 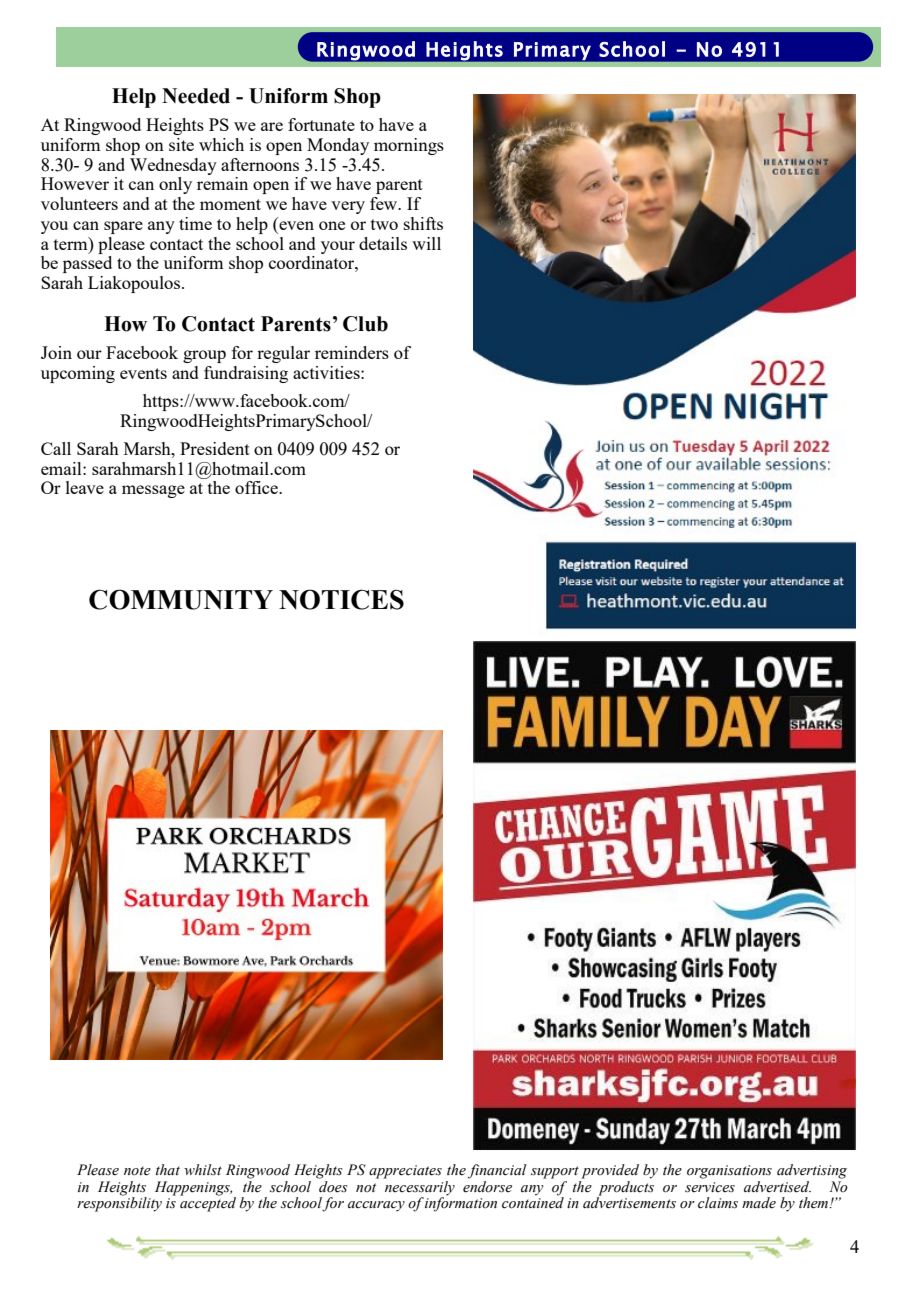 What do you see at coordinates (419, 1188) in the document?
I see `necessarily` at bounding box center [419, 1188].
